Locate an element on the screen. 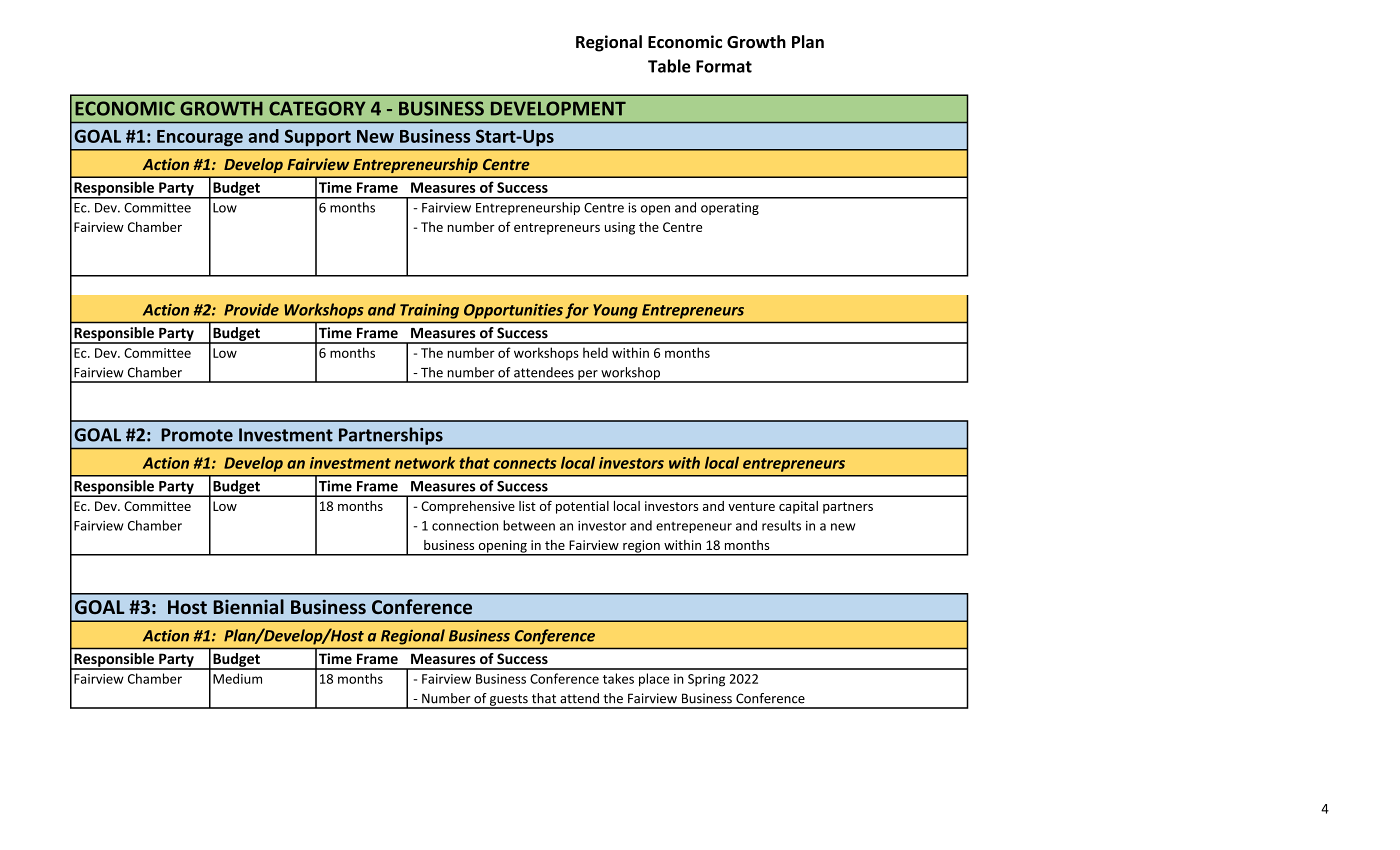  Young is located at coordinates (615, 311).
